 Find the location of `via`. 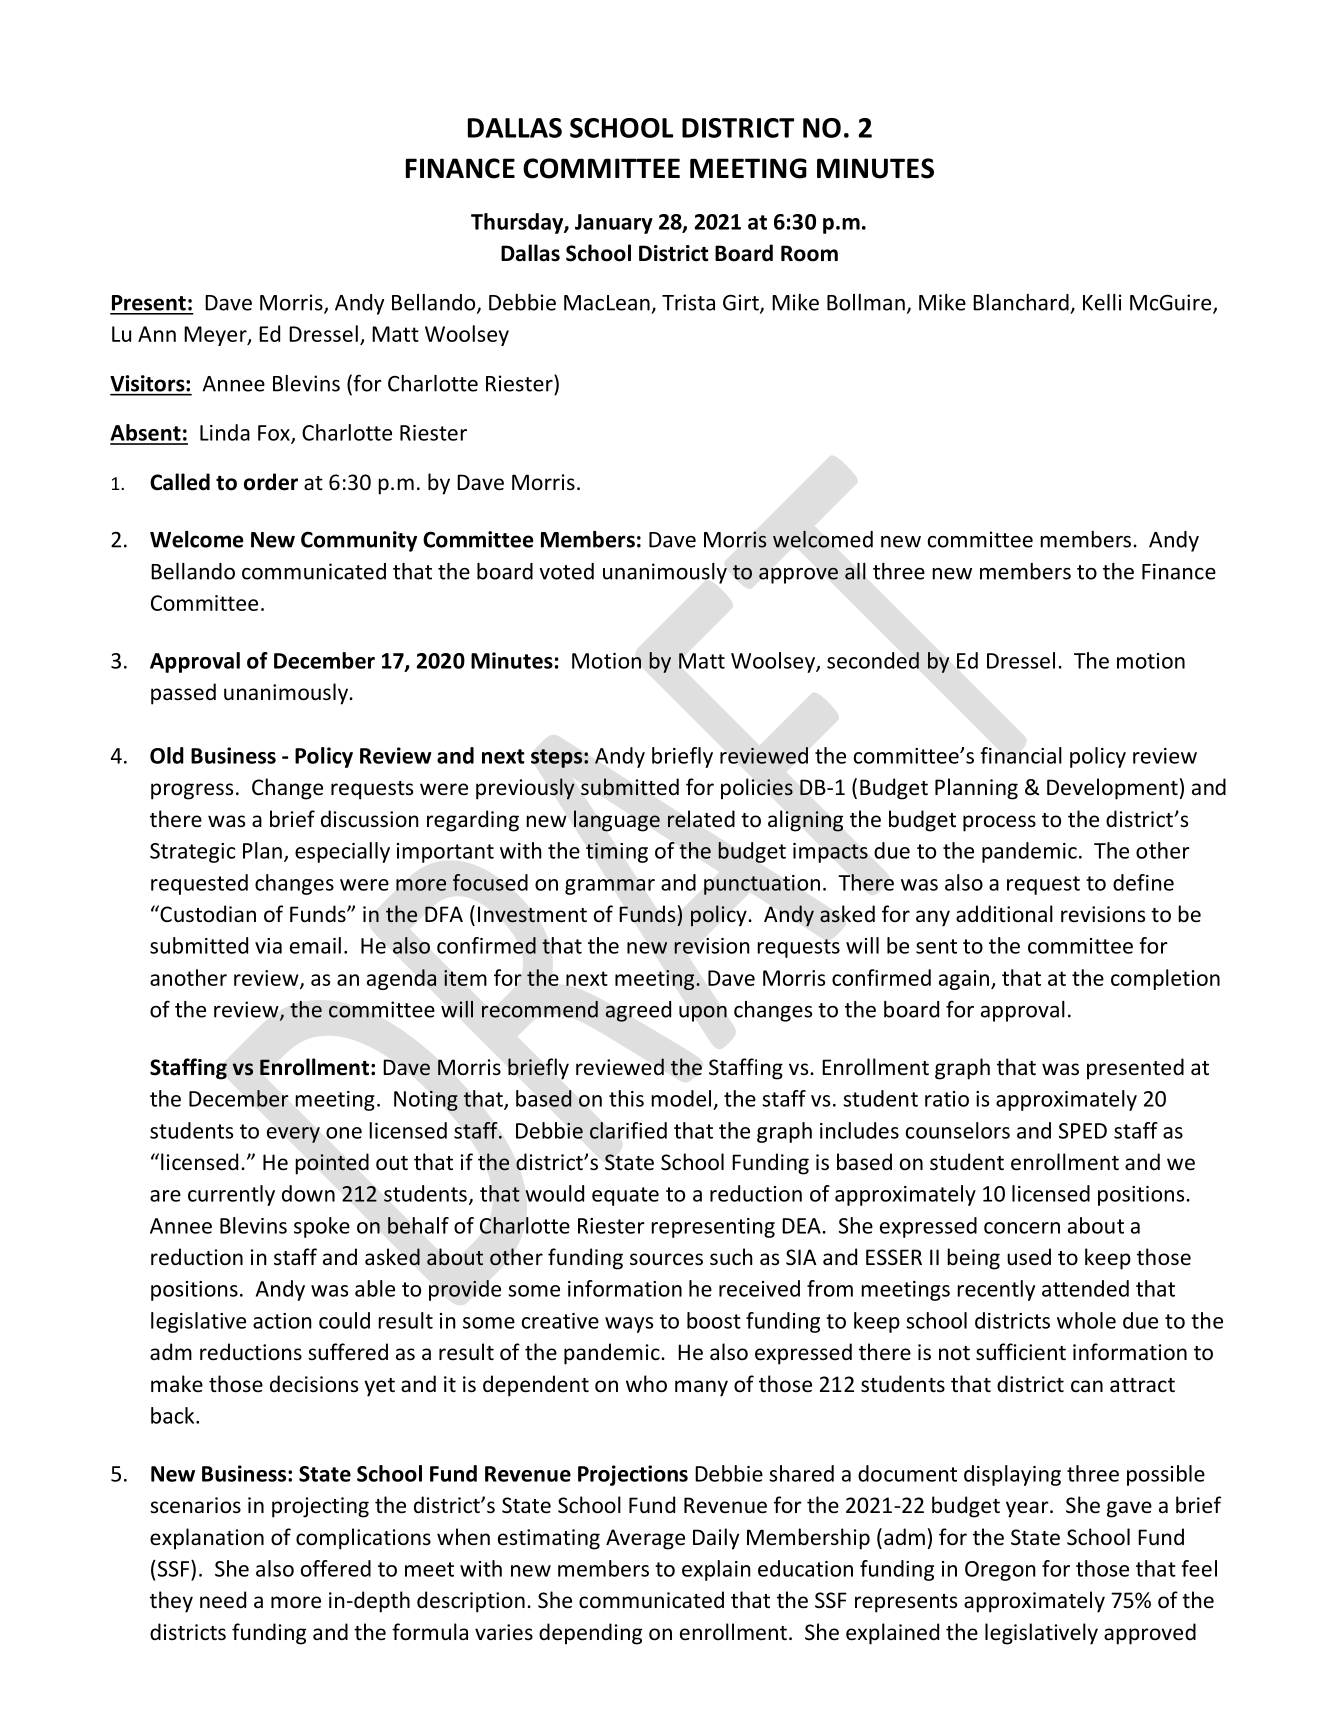

via is located at coordinates (268, 946).
